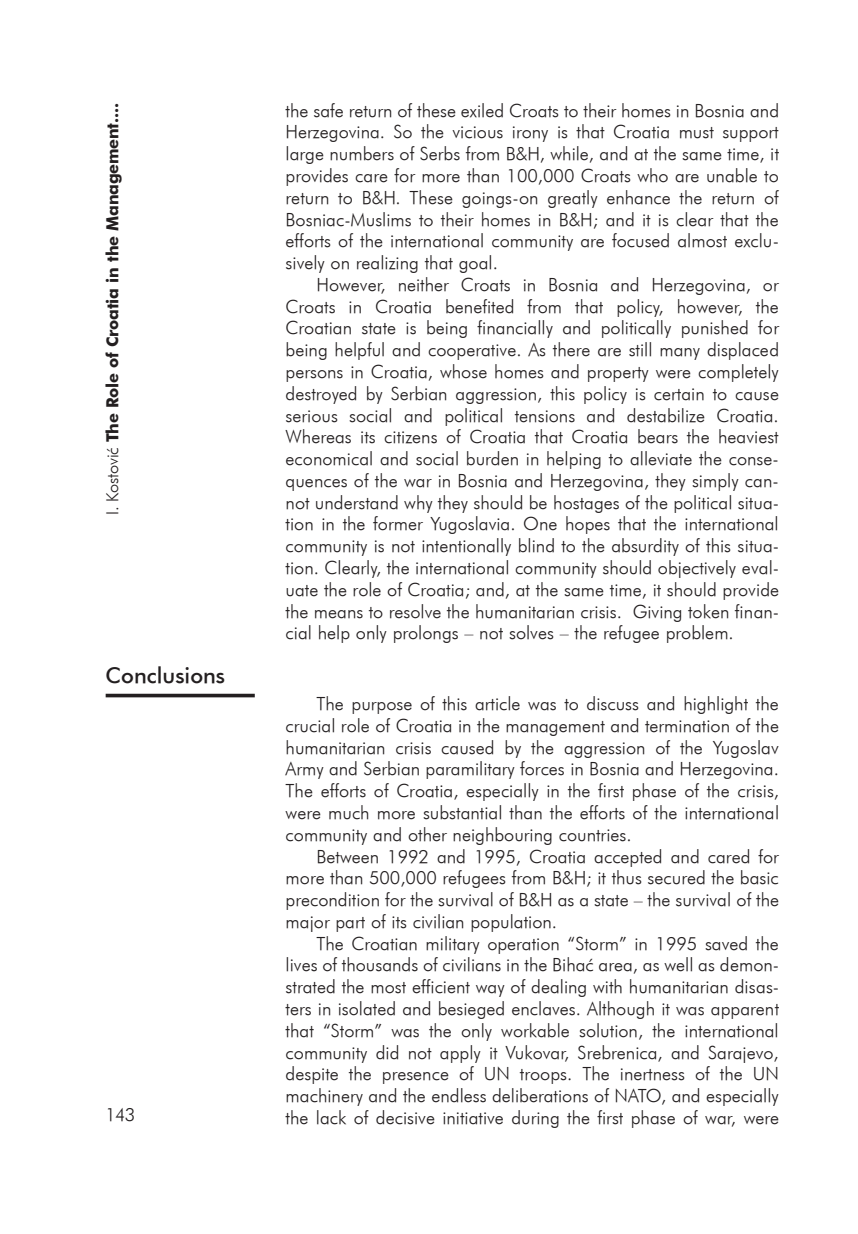  I want to click on must, so click(697, 133).
